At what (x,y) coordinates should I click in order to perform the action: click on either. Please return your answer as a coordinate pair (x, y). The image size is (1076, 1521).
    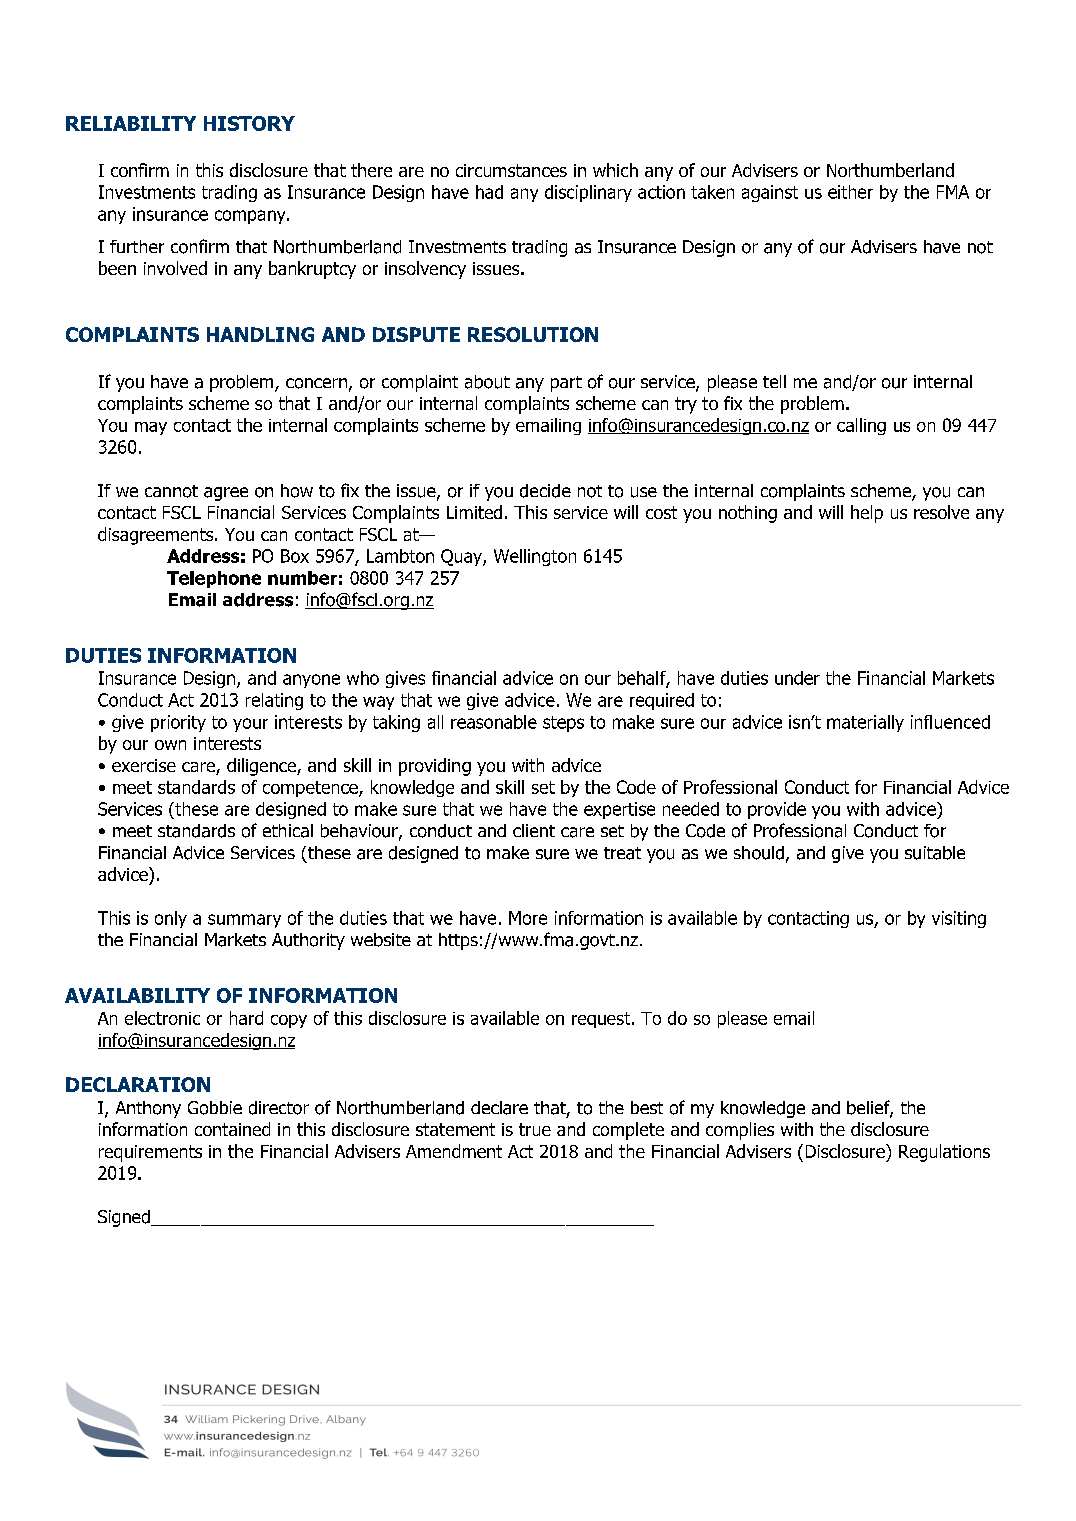
    Looking at the image, I should click on (850, 192).
